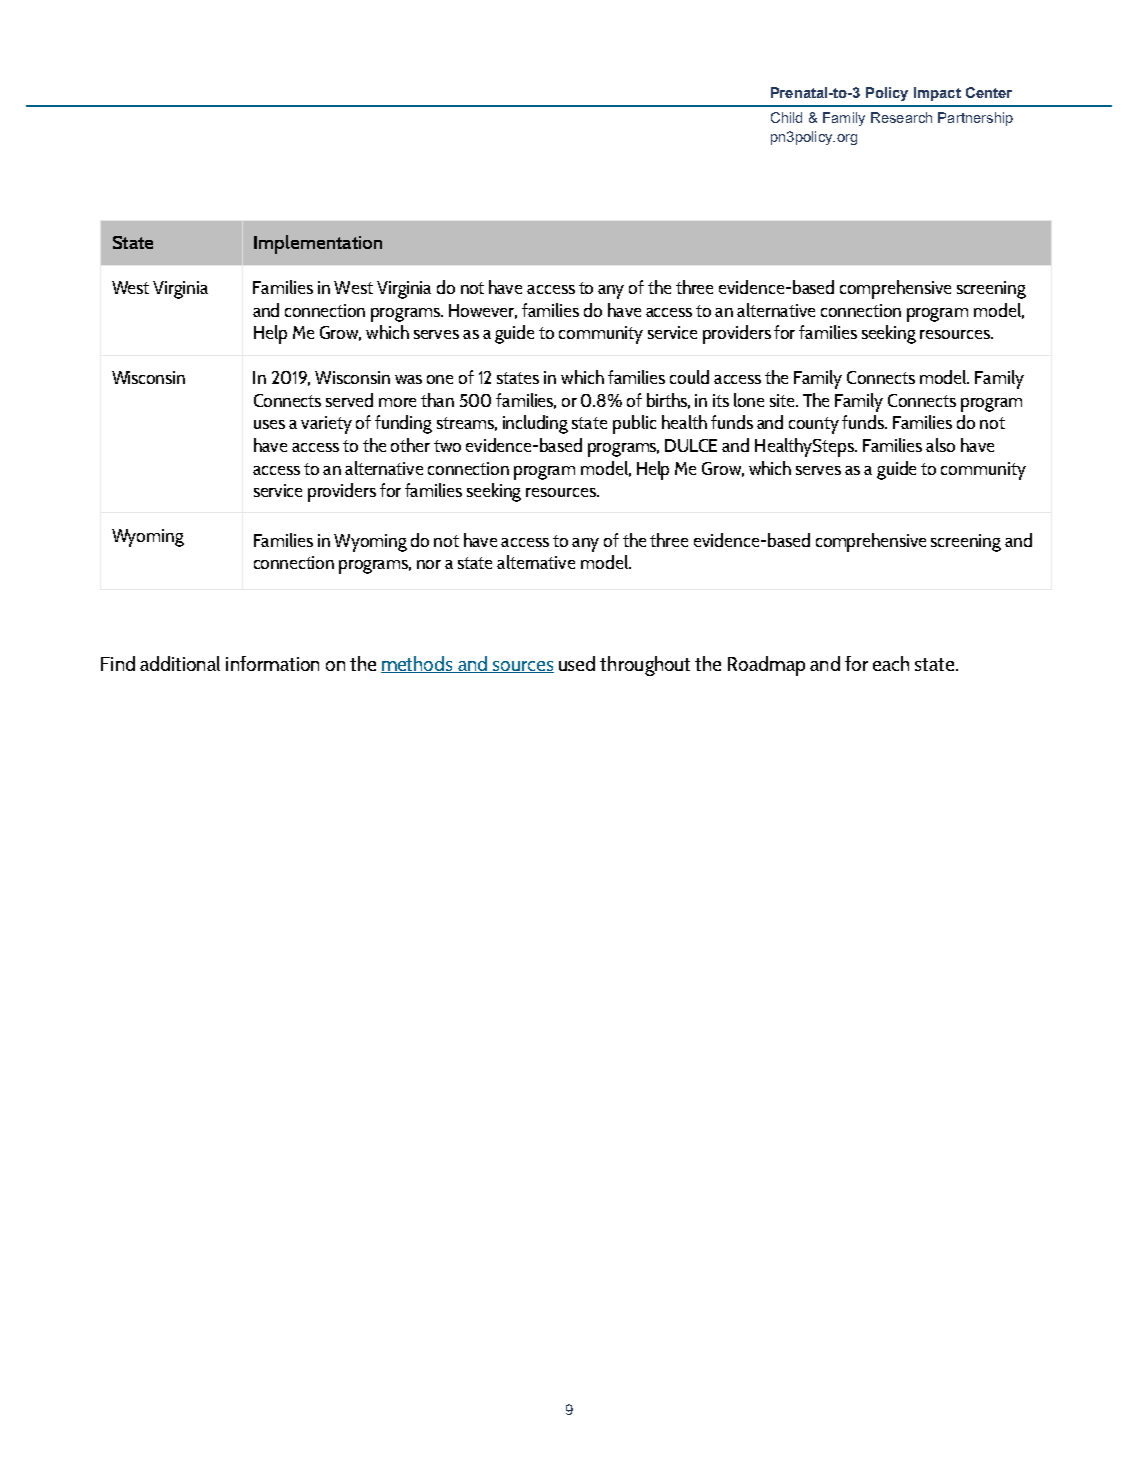 The image size is (1138, 1472). I want to click on could, so click(689, 377).
